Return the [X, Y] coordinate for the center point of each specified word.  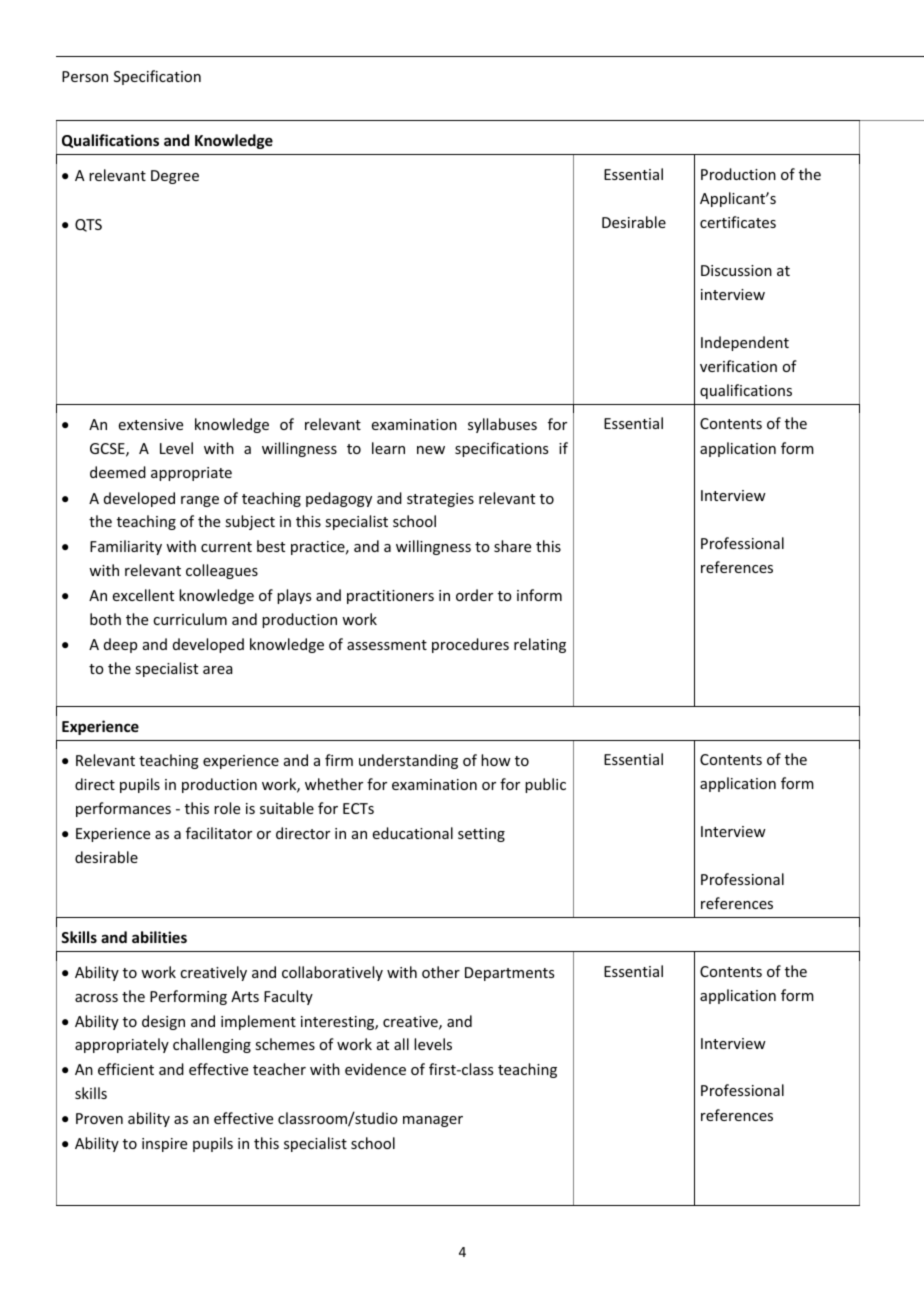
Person [85, 76]
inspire [164, 1145]
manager [433, 1121]
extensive [151, 424]
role [227, 808]
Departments [509, 974]
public [545, 785]
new [431, 450]
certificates [738, 222]
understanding [408, 761]
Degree [175, 177]
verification [738, 366]
